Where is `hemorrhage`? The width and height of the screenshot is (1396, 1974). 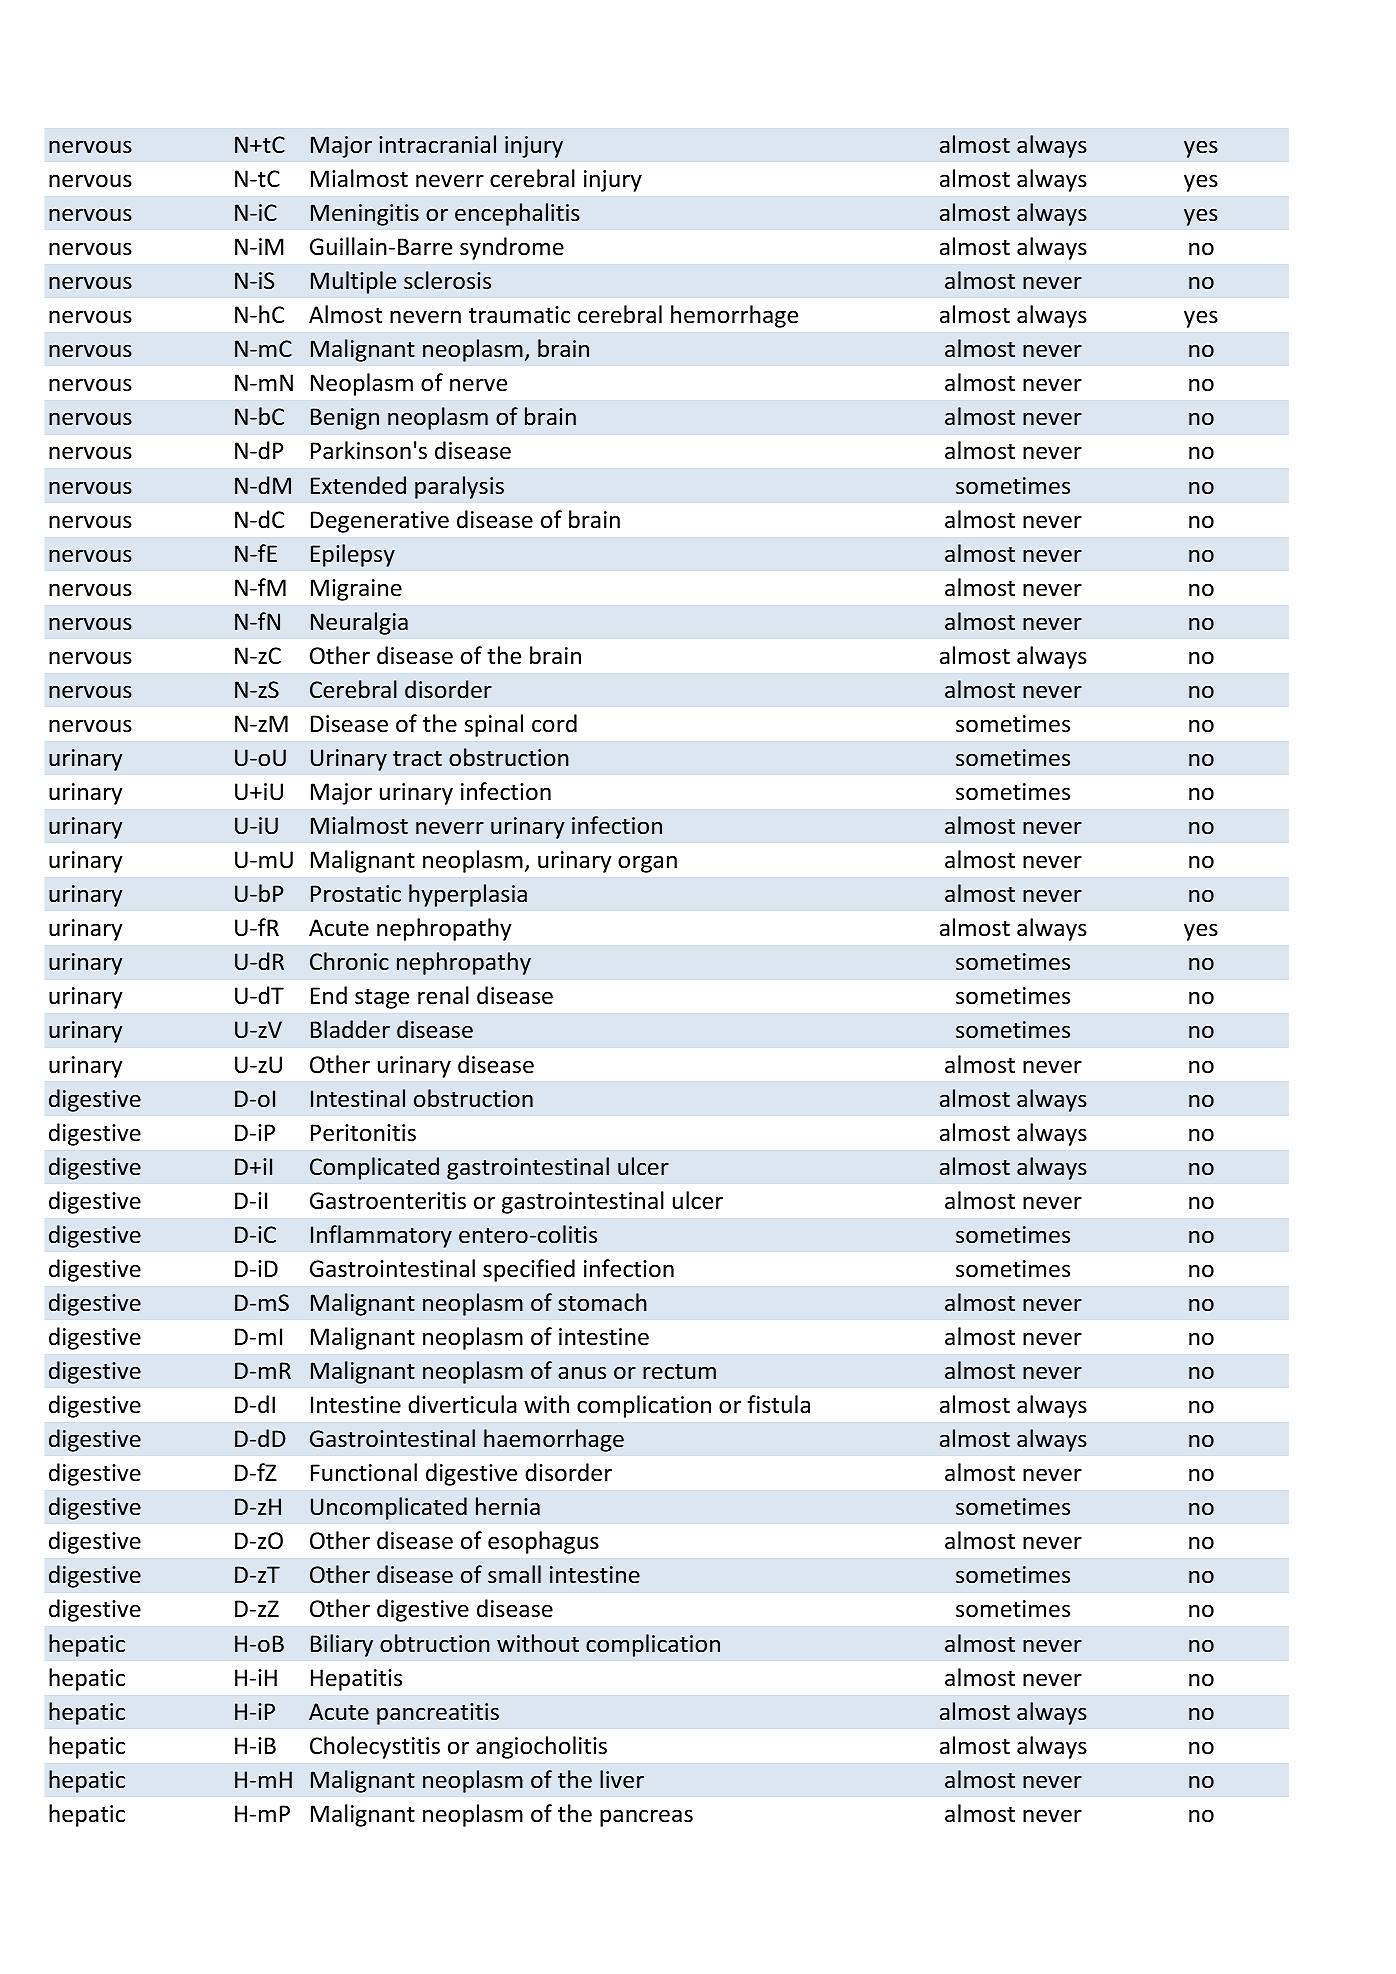 hemorrhage is located at coordinates (734, 316).
